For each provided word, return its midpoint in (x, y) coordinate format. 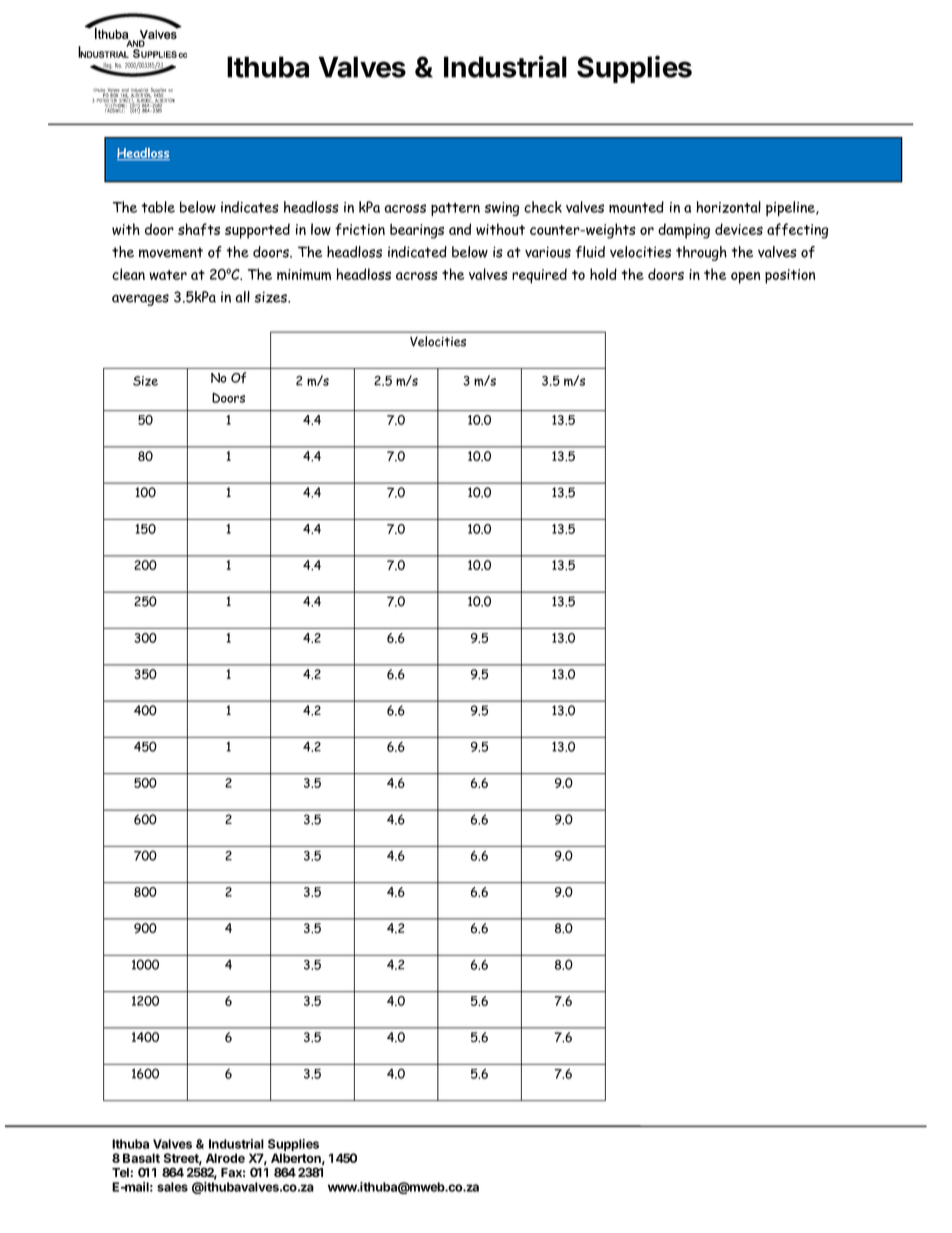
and (460, 229)
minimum (304, 275)
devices (739, 229)
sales (172, 1187)
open (745, 278)
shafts (199, 229)
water (168, 275)
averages (140, 300)
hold (603, 274)
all (242, 297)
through (701, 253)
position (790, 276)
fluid (590, 252)
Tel (121, 1172)
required (539, 276)
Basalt (141, 1158)
